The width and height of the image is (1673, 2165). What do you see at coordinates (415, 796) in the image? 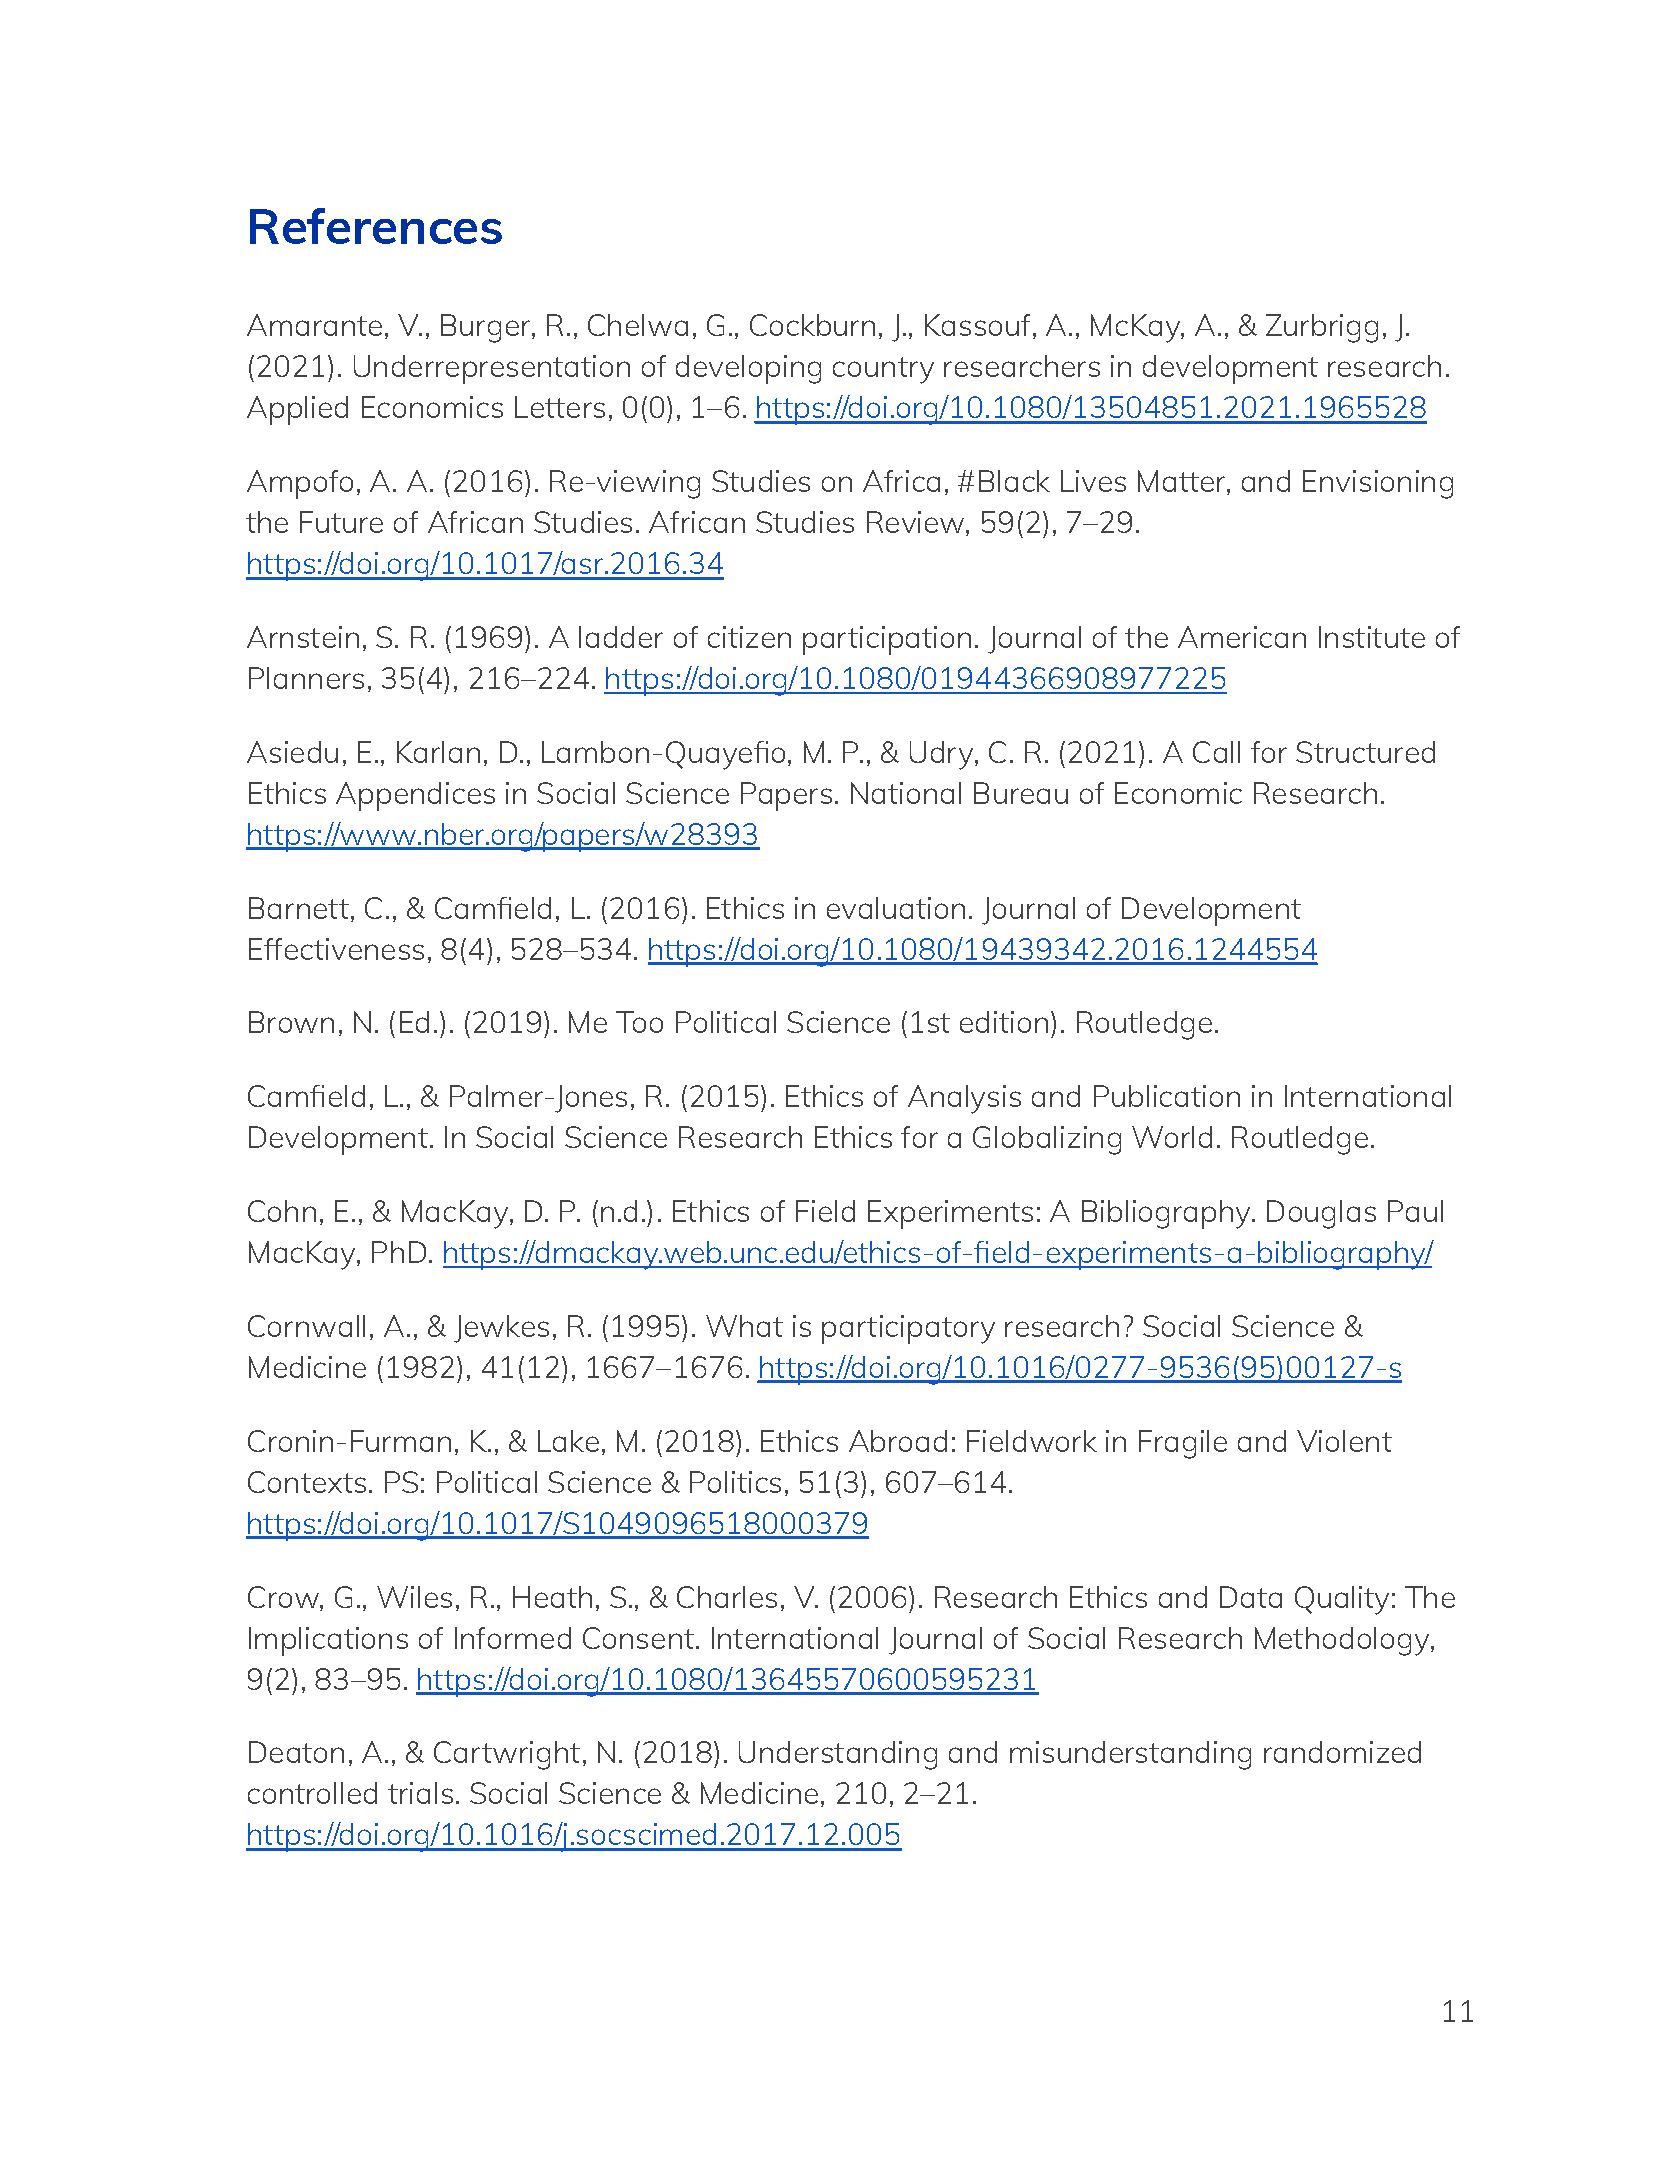
I see `Appendices` at bounding box center [415, 796].
